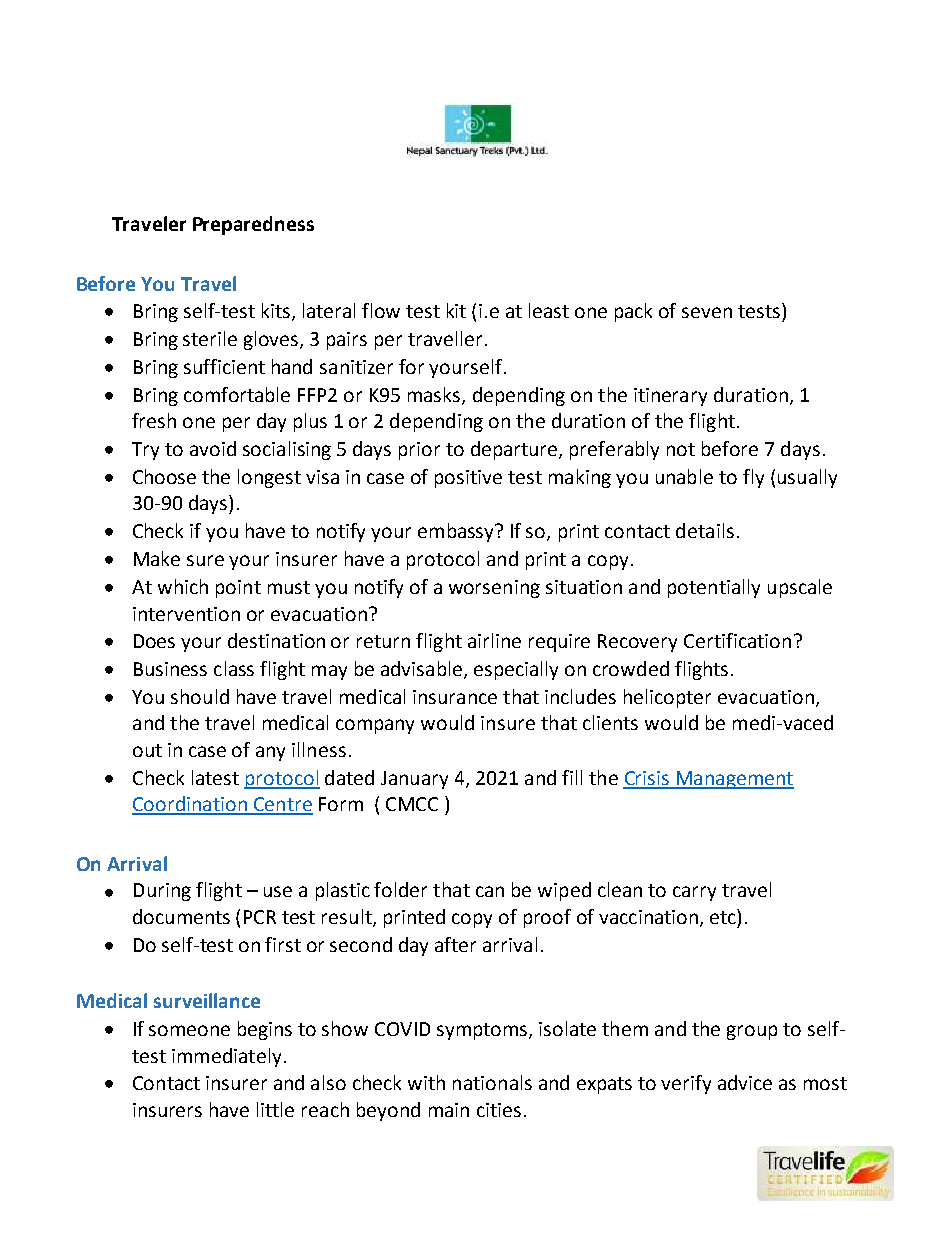  What do you see at coordinates (157, 558) in the image?
I see `Make` at bounding box center [157, 558].
